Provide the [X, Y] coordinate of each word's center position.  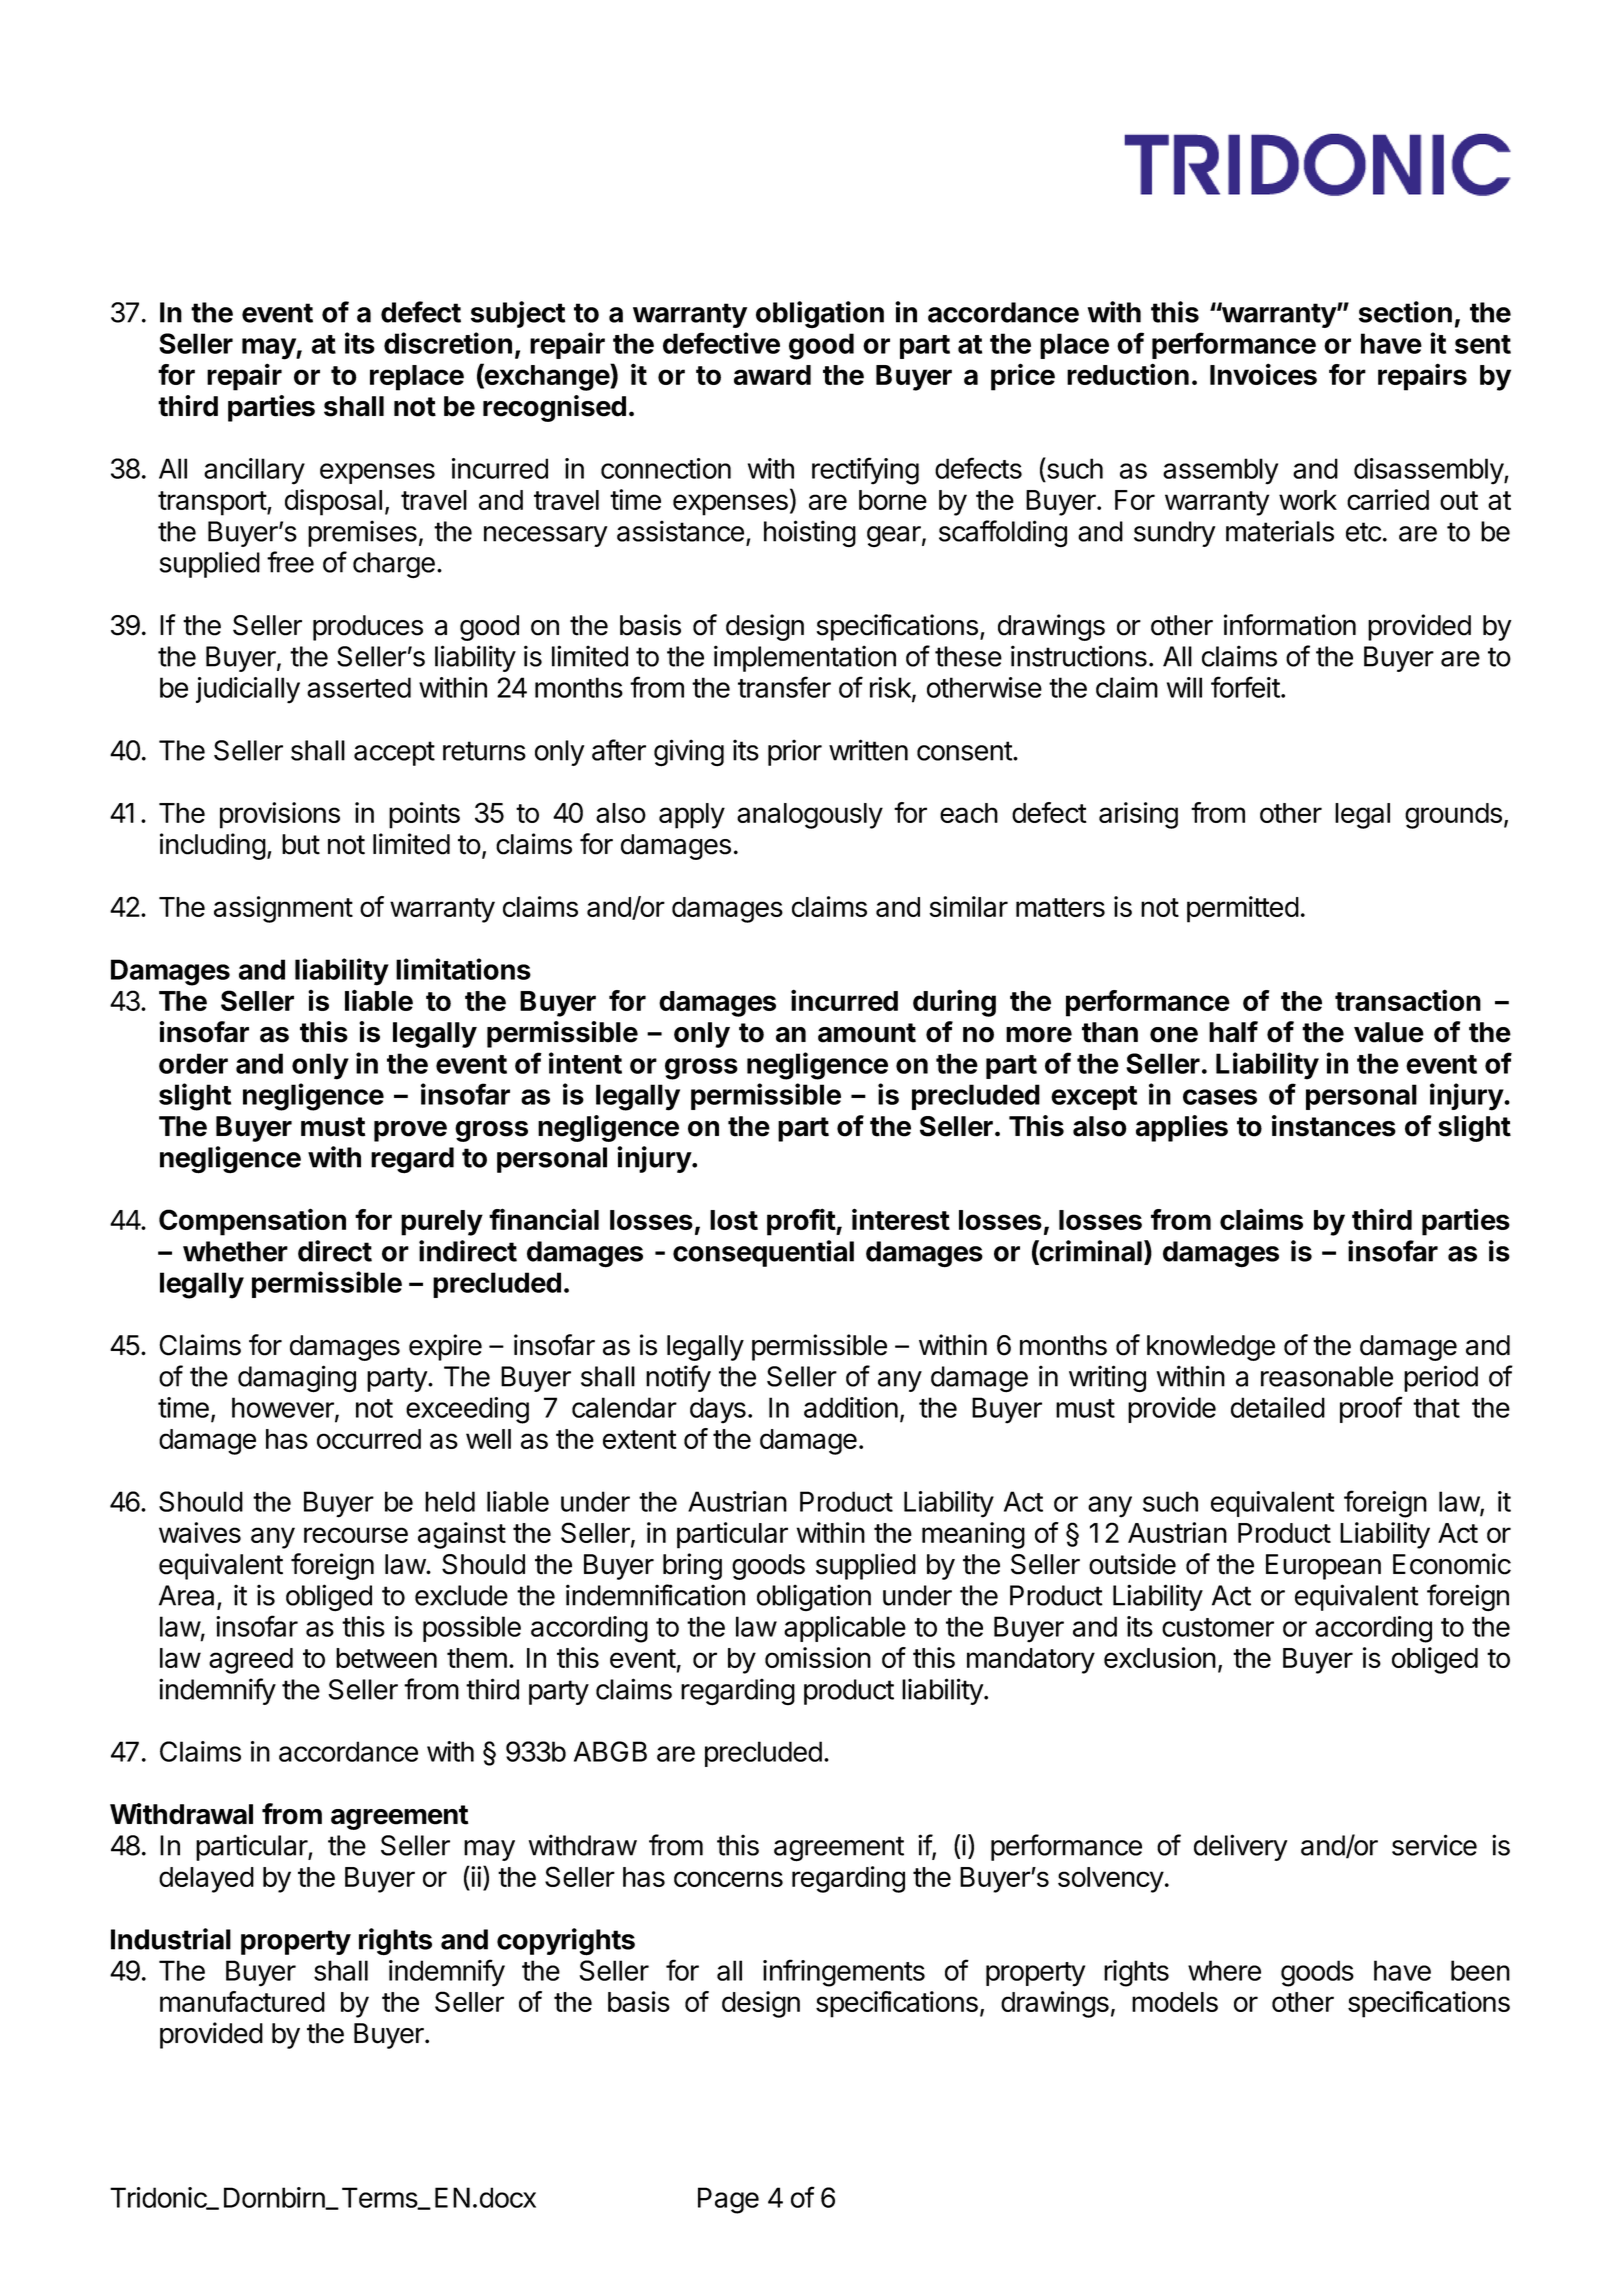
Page [728, 2200]
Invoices [1263, 374]
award [772, 375]
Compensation [252, 1222]
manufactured [242, 2001]
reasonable [1327, 1376]
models [1175, 2002]
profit [802, 1222]
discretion [448, 343]
